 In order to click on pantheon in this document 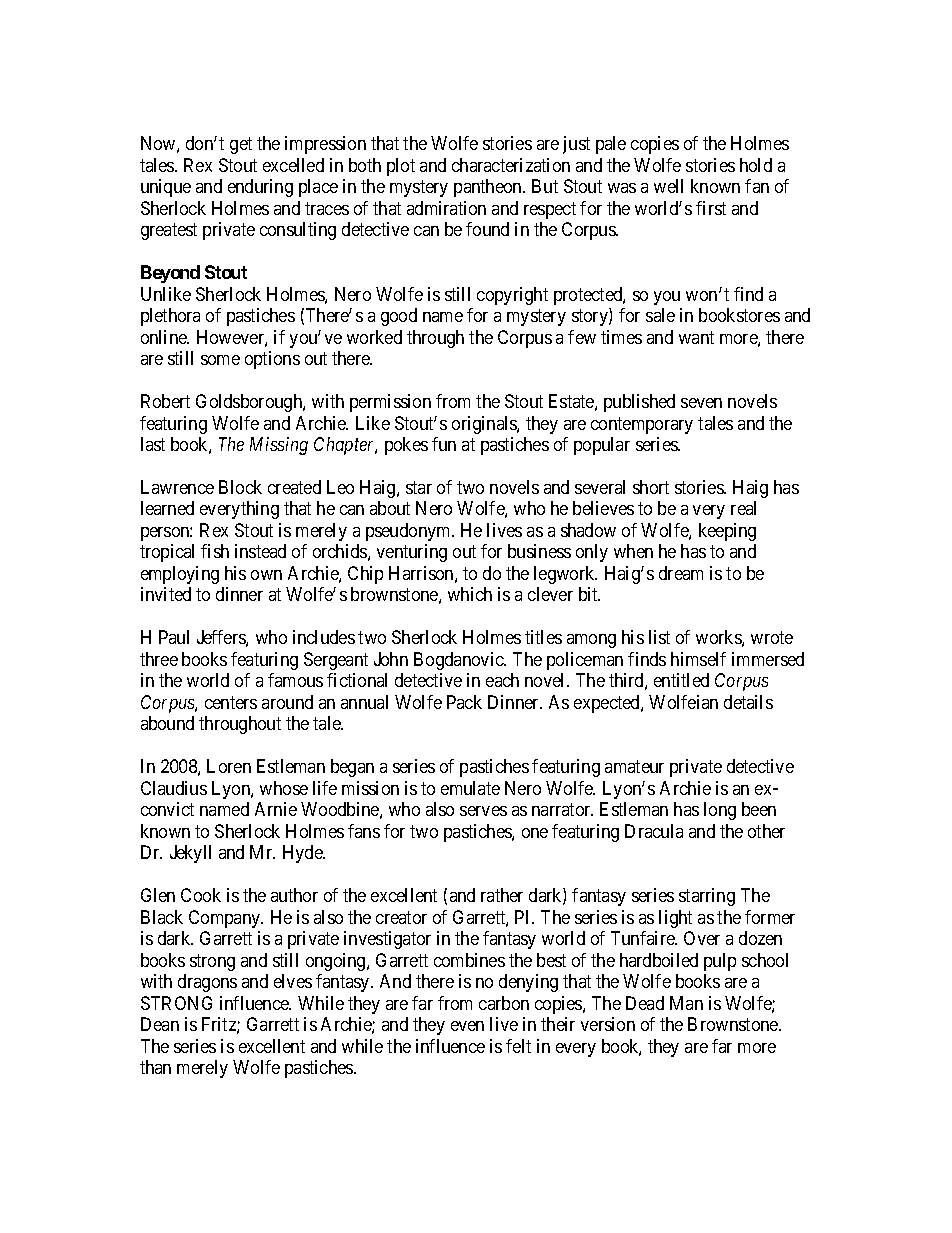, I will do `click(489, 188)`.
